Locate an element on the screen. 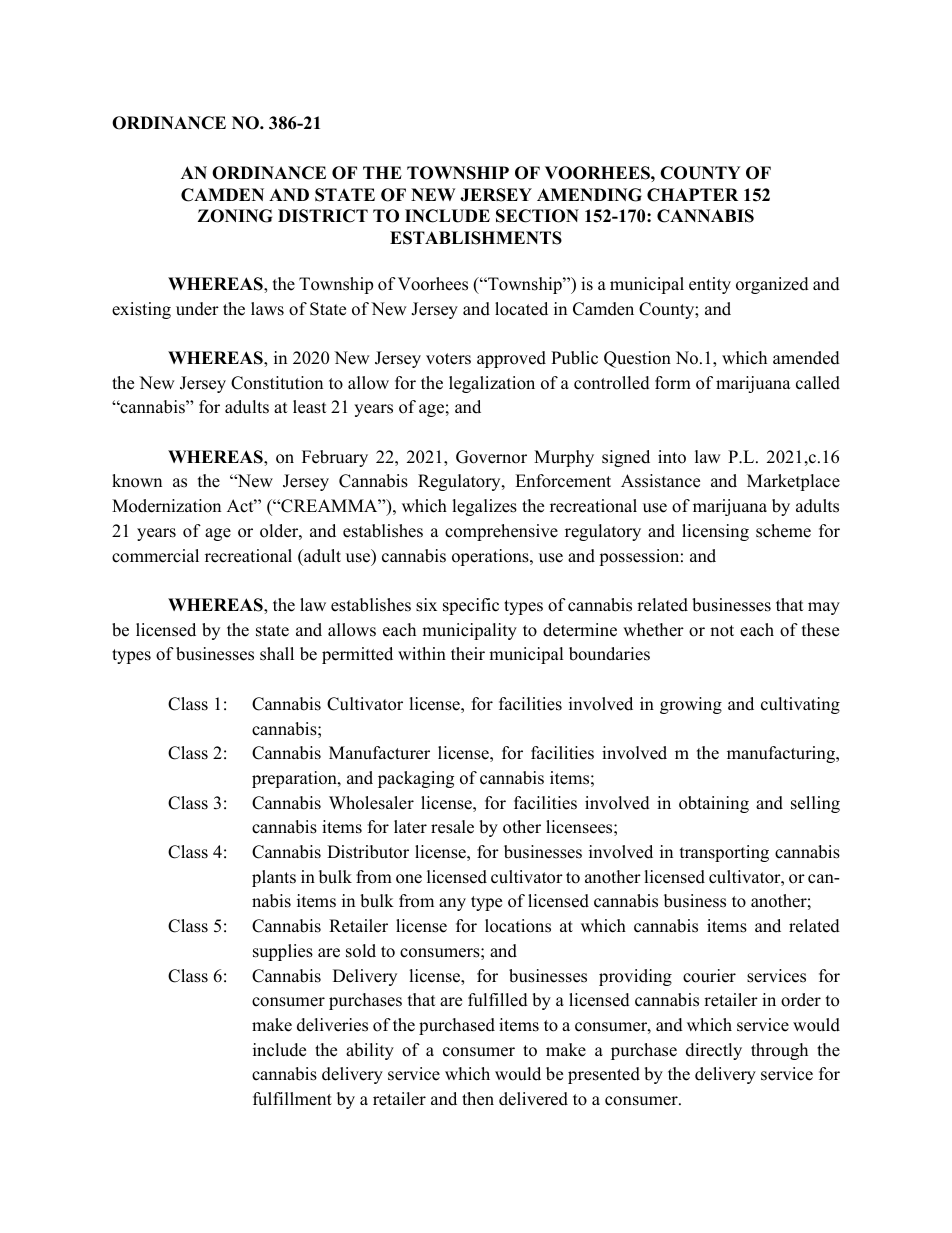 Image resolution: width=952 pixels, height=1233 pixels. Governor is located at coordinates (491, 457).
